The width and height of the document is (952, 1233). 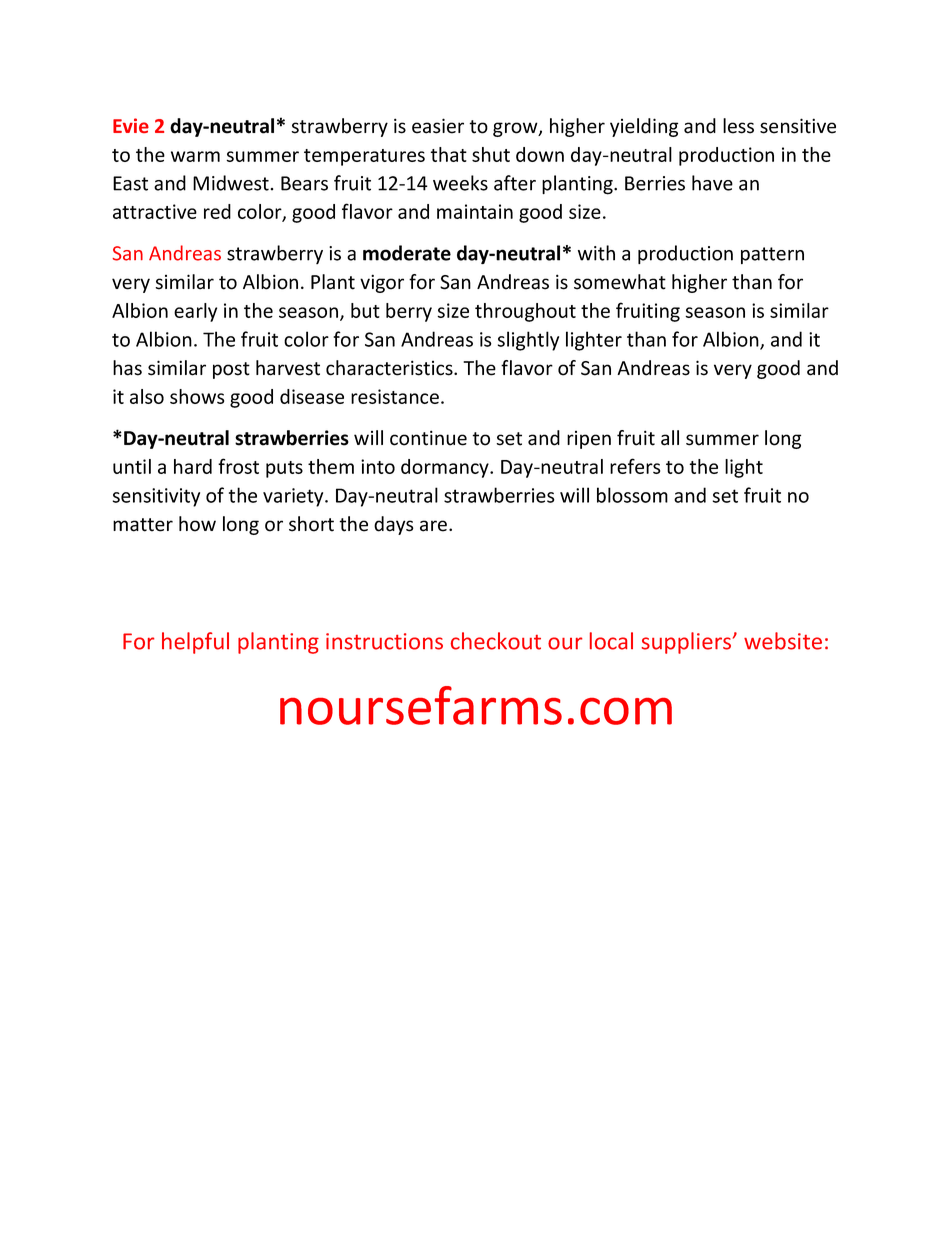 I want to click on warm, so click(x=195, y=156).
